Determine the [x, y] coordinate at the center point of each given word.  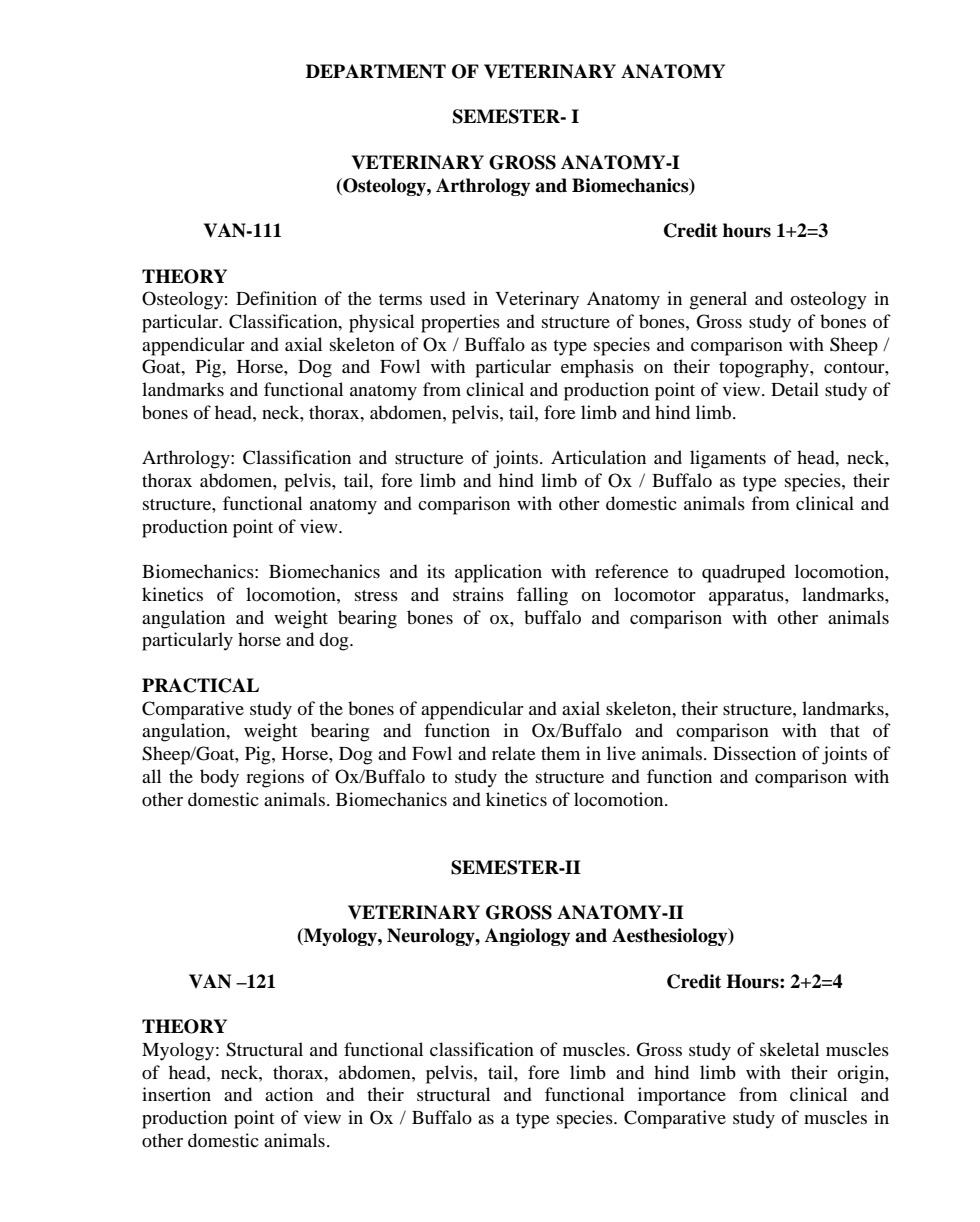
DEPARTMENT [376, 71]
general [718, 300]
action [289, 1094]
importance [682, 1096]
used [448, 298]
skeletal [789, 1049]
